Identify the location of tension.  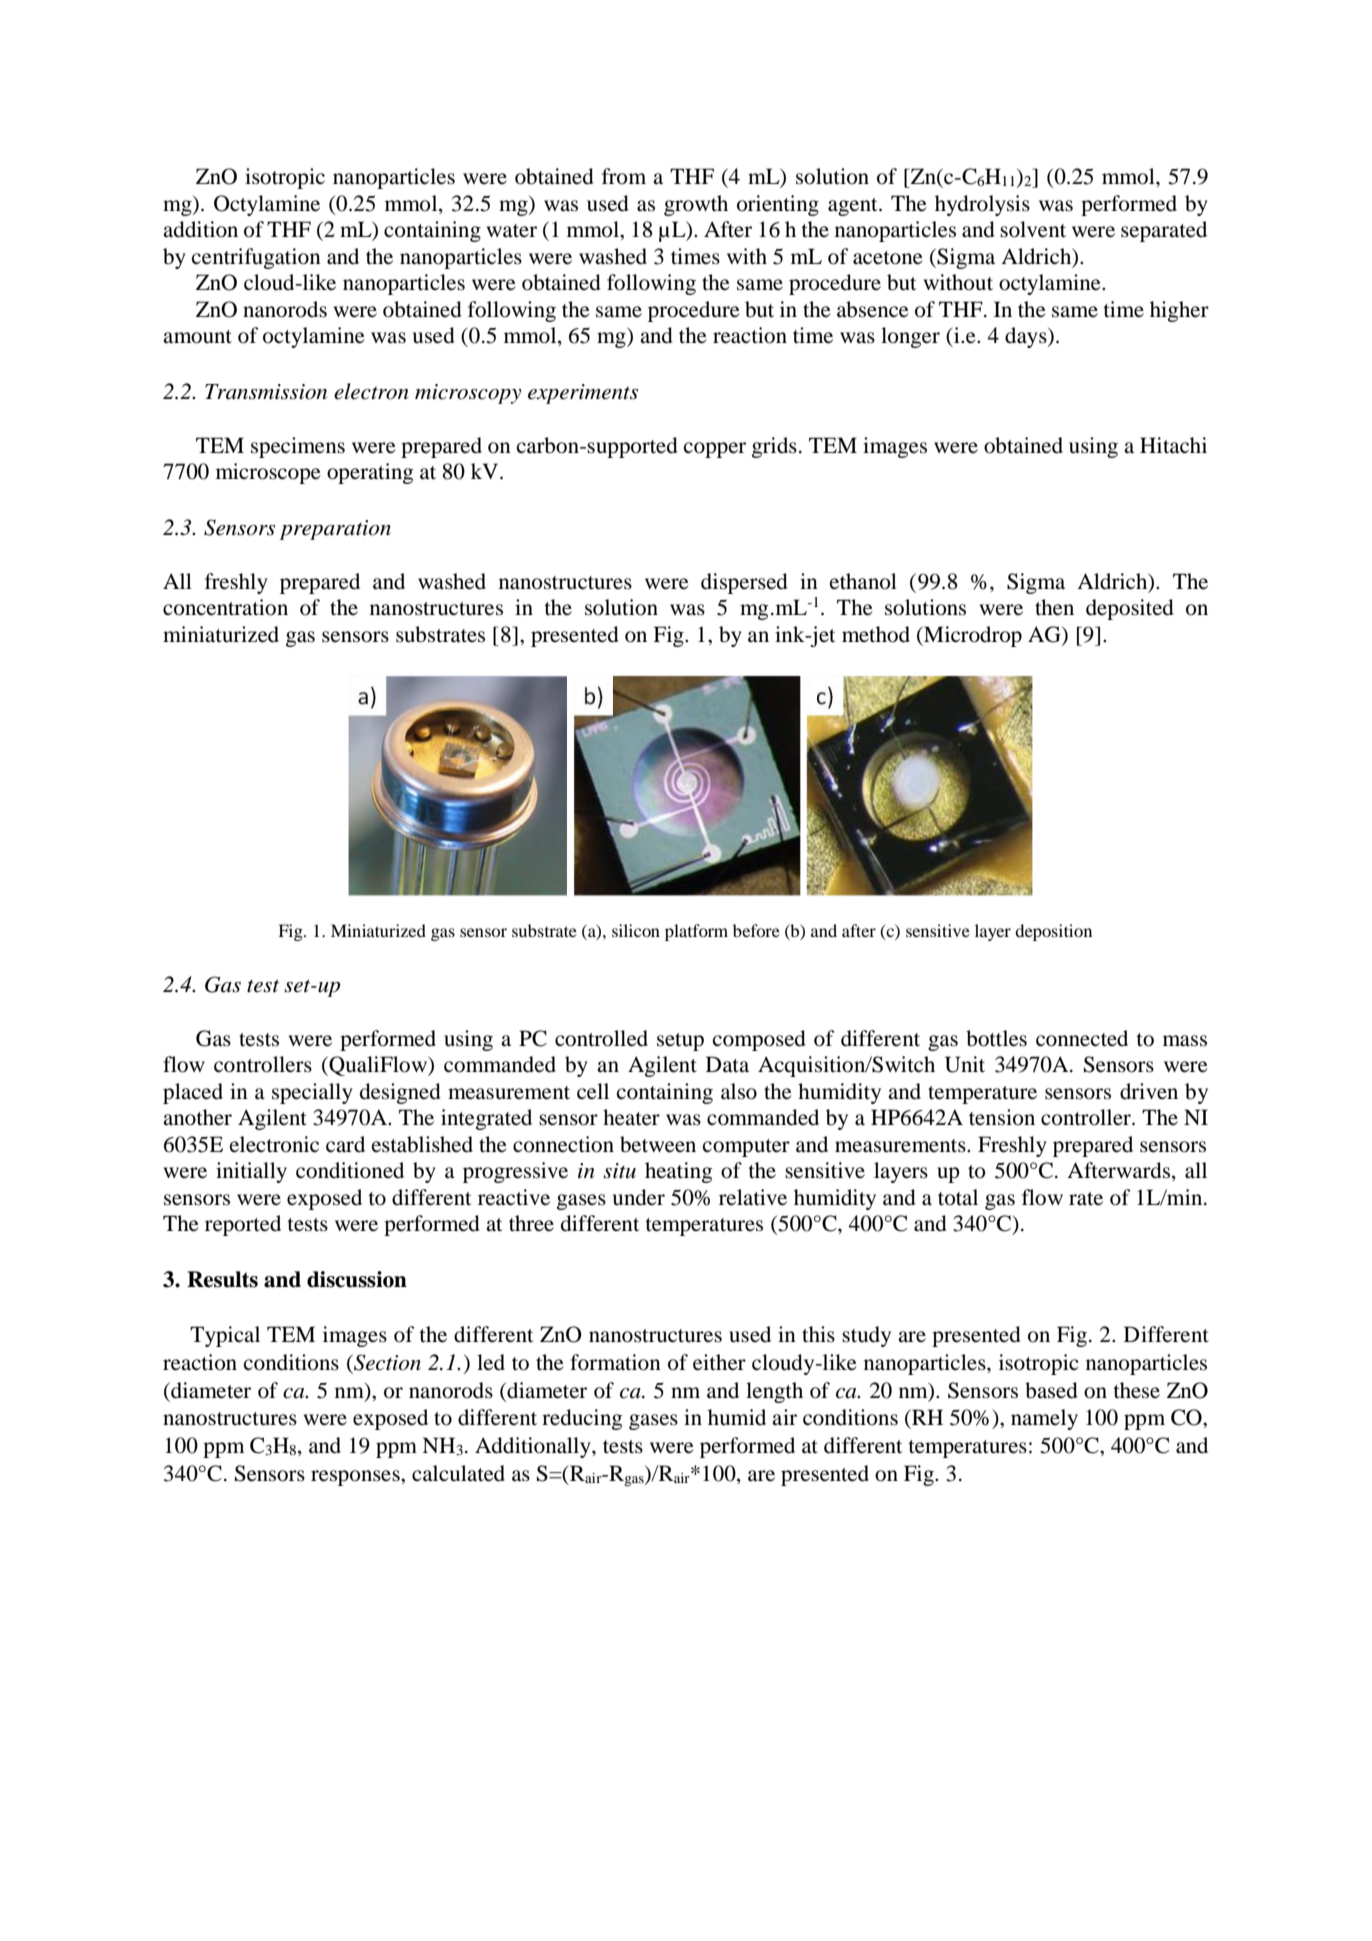
(1002, 1117).
